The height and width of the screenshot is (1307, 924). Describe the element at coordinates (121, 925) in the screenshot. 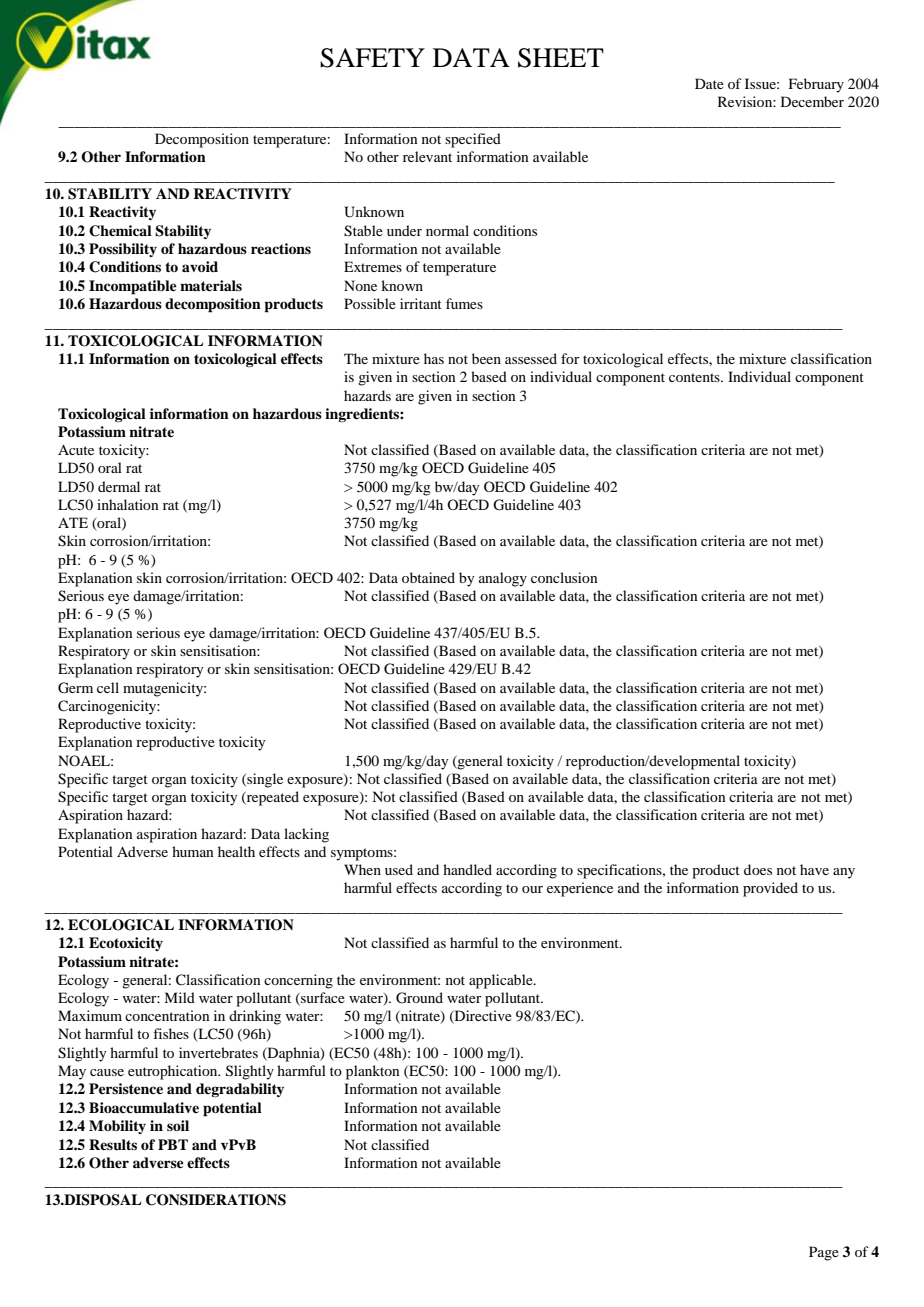

I see `ECOLOGICAL` at that location.
